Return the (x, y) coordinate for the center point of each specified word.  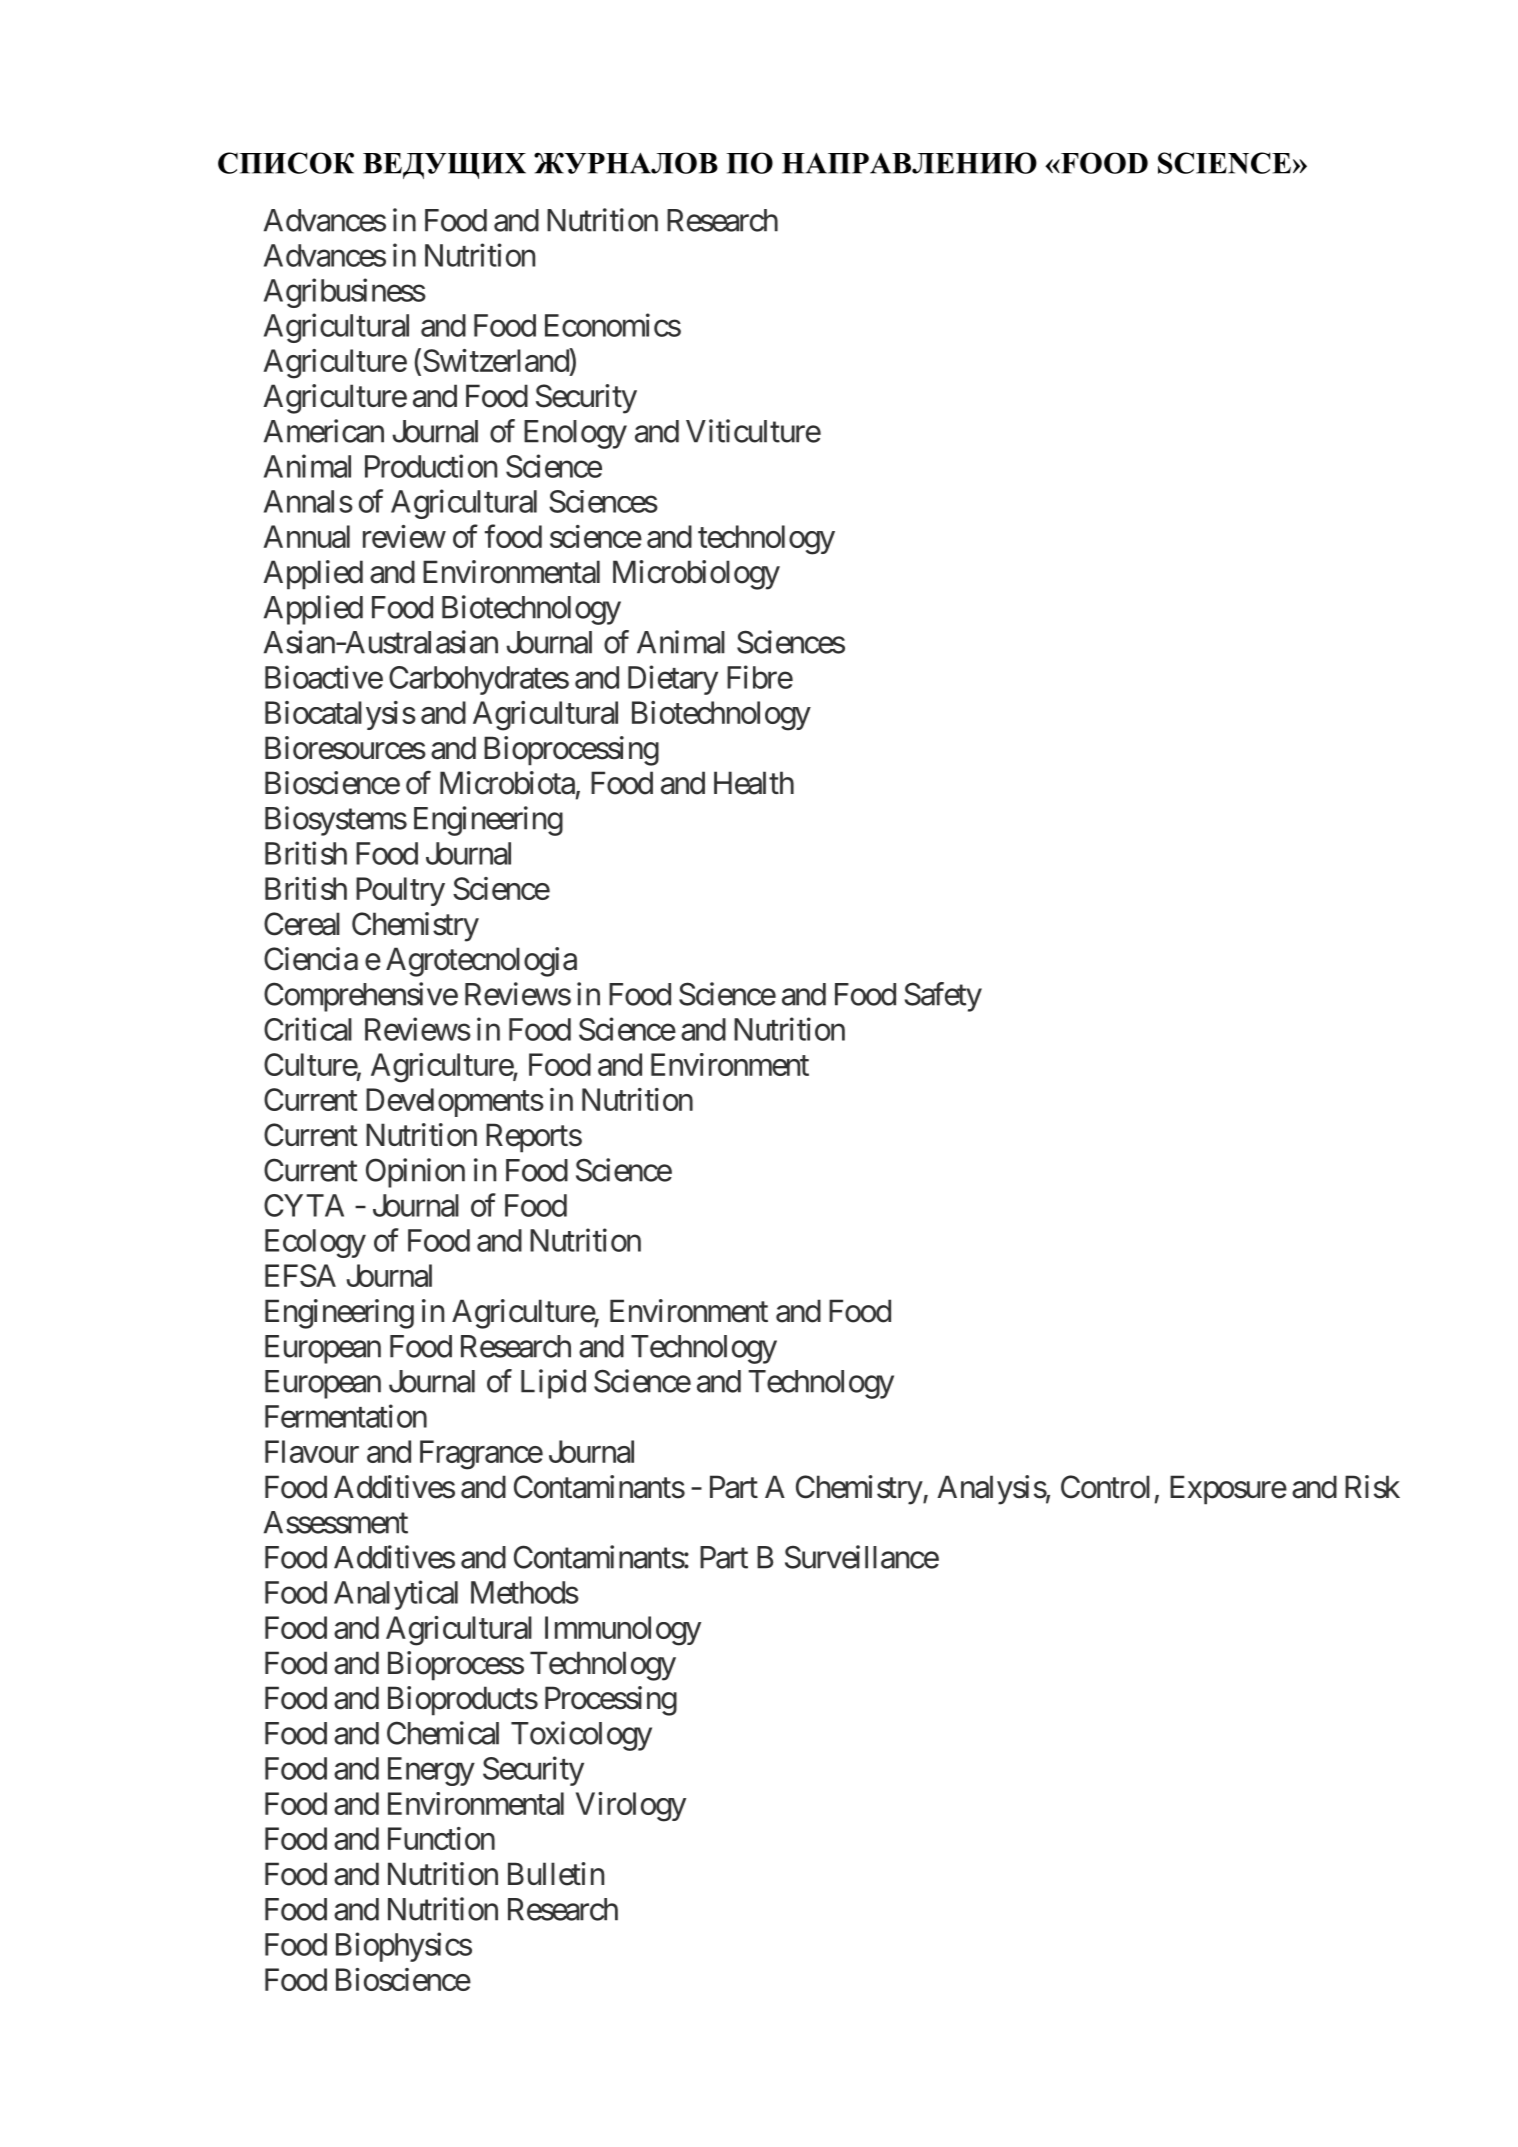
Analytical (396, 1595)
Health (754, 783)
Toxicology (581, 1736)
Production (431, 466)
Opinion (415, 1173)
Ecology (315, 1243)
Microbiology (696, 575)
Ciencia (311, 959)
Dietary (673, 680)
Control (1105, 1487)
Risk (1372, 1487)
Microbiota (507, 783)
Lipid (553, 1384)
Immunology (623, 1631)
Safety (943, 997)
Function (441, 1838)
